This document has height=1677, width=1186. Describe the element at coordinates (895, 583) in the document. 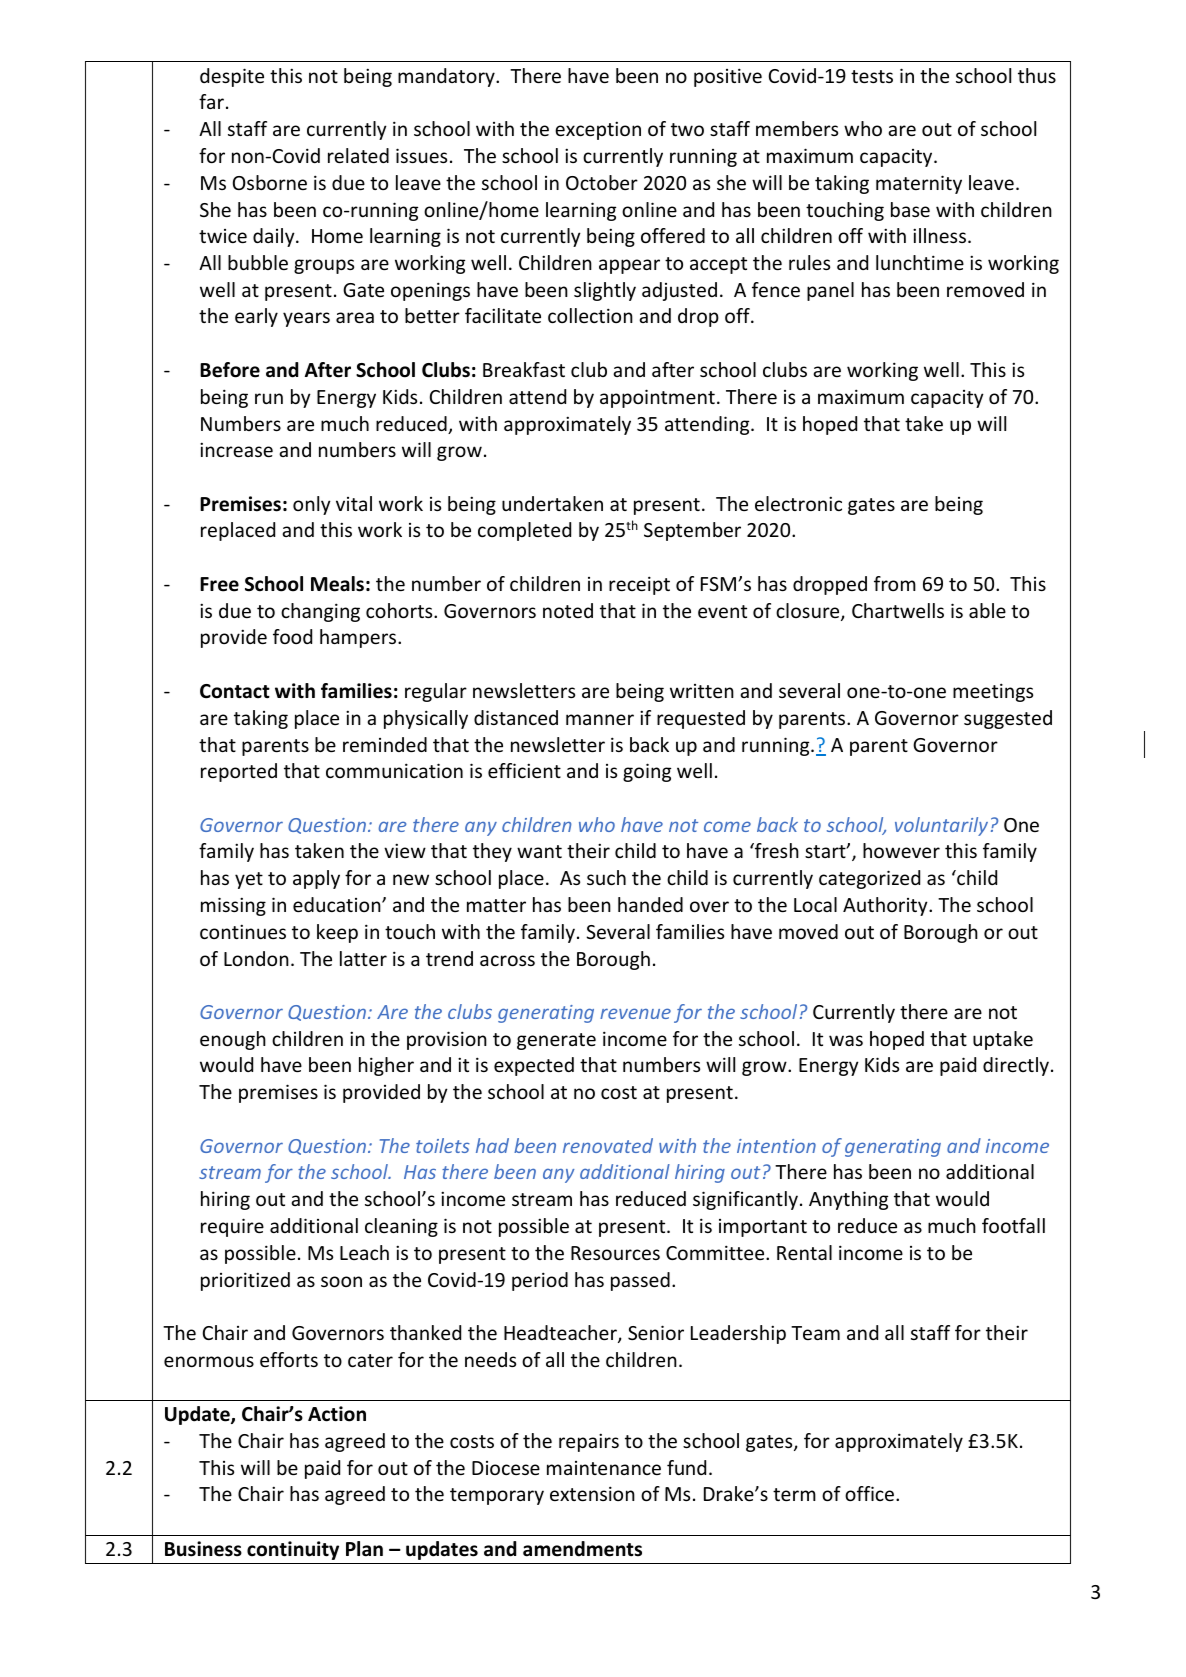

I see `from` at that location.
